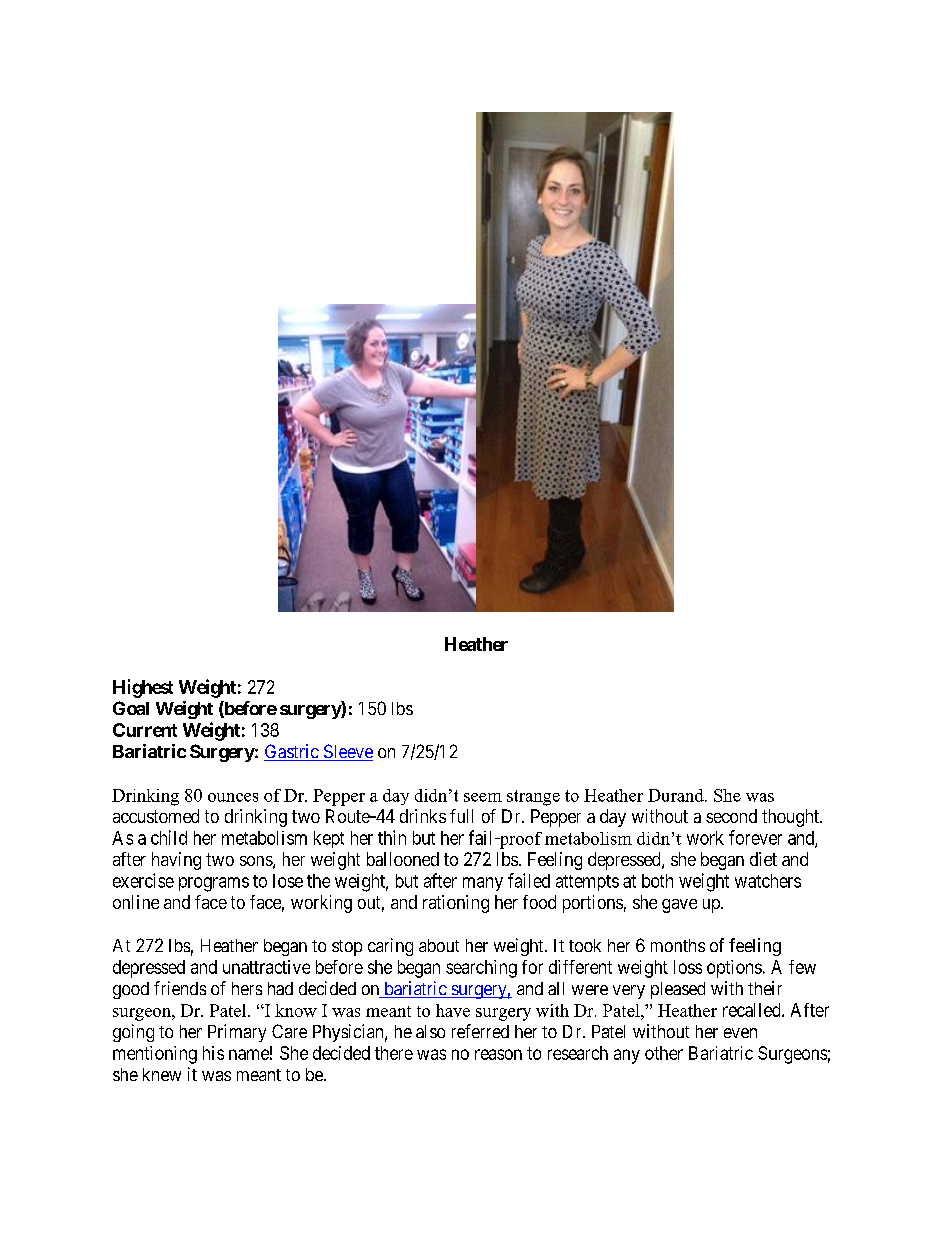 Image resolution: width=952 pixels, height=1233 pixels. Describe the element at coordinates (731, 816) in the screenshot. I see `second` at that location.
